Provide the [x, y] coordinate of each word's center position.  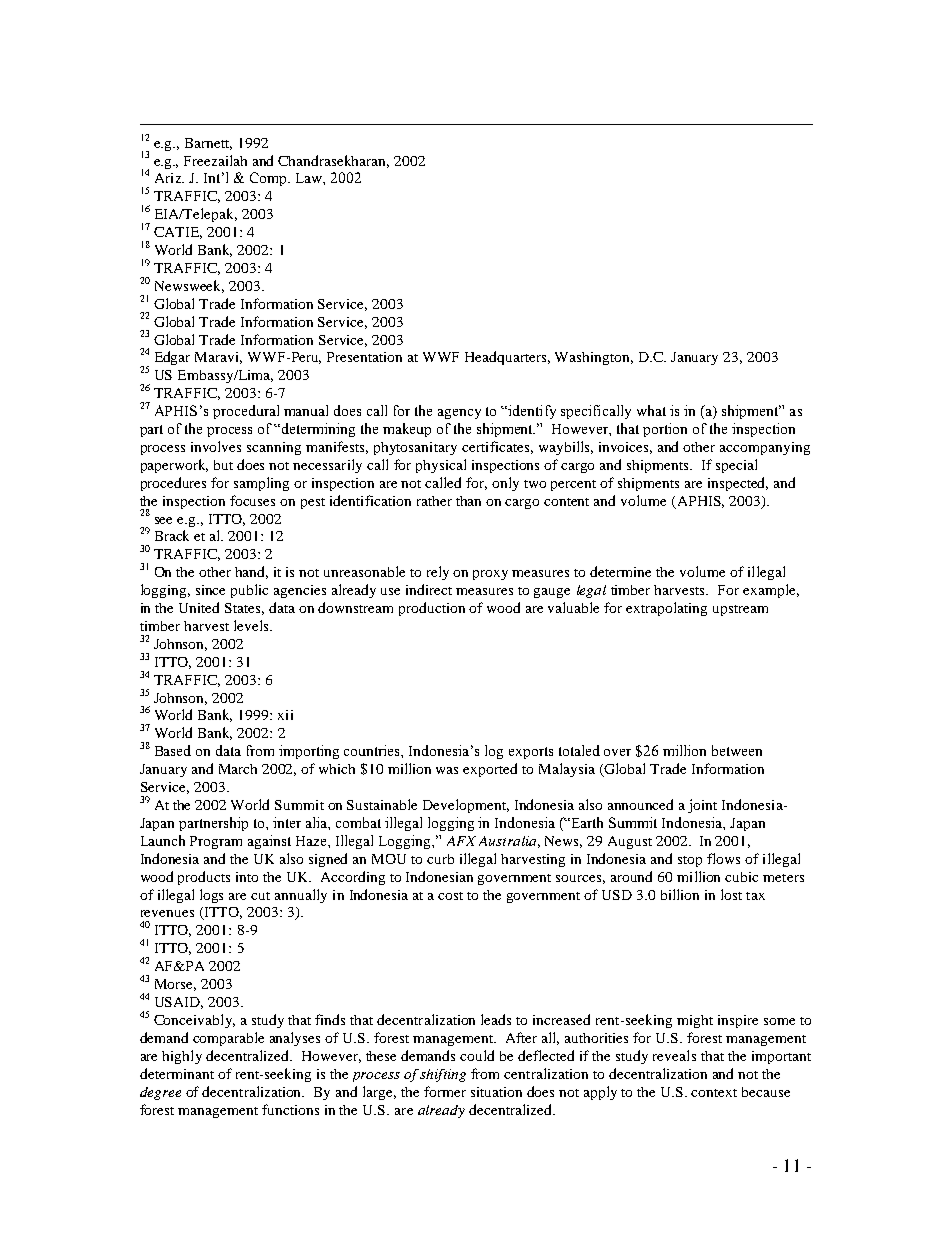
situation [496, 1092]
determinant [177, 1073]
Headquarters [507, 358]
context [714, 1093]
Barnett [208, 144]
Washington [594, 358]
